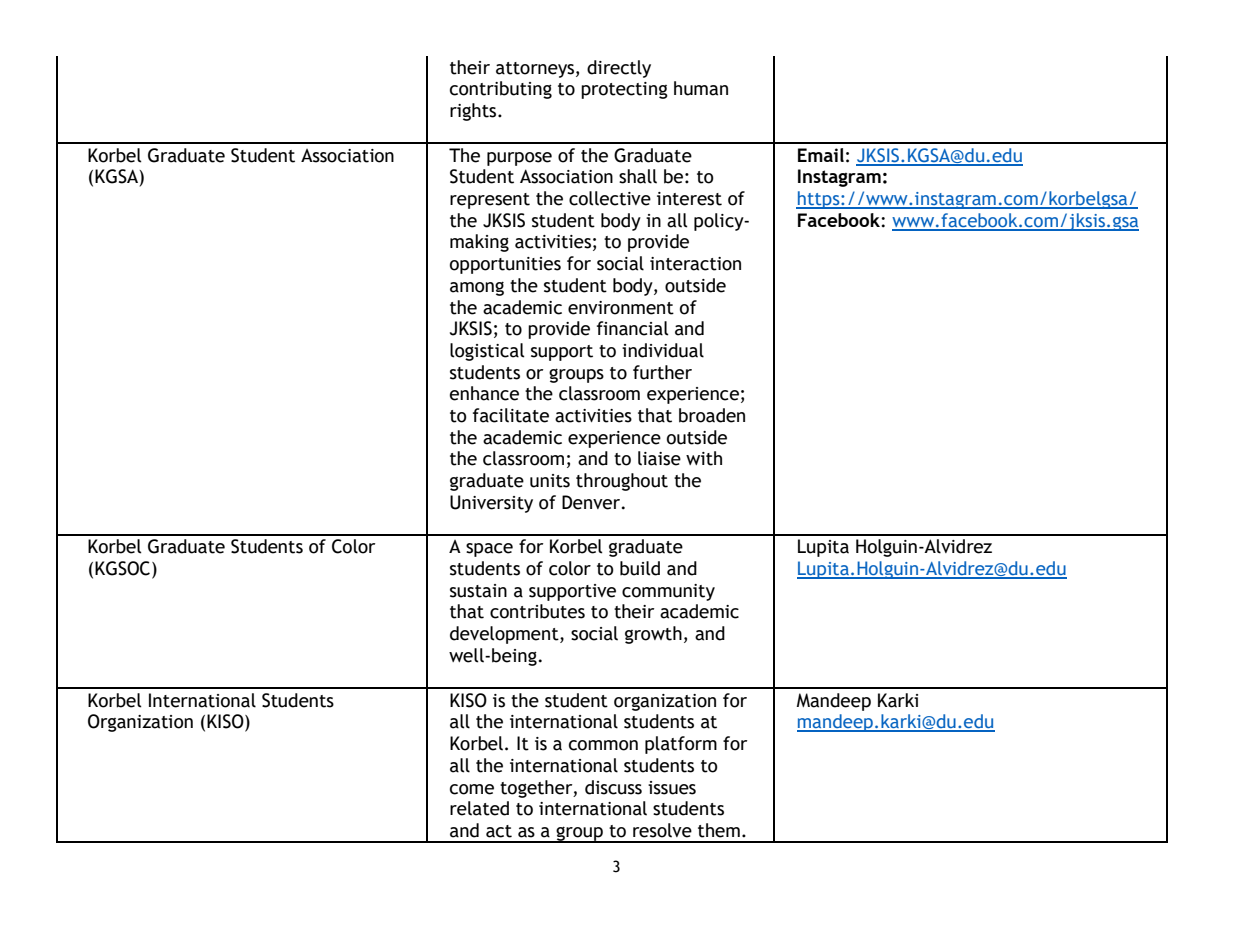  I want to click on community, so click(668, 592).
